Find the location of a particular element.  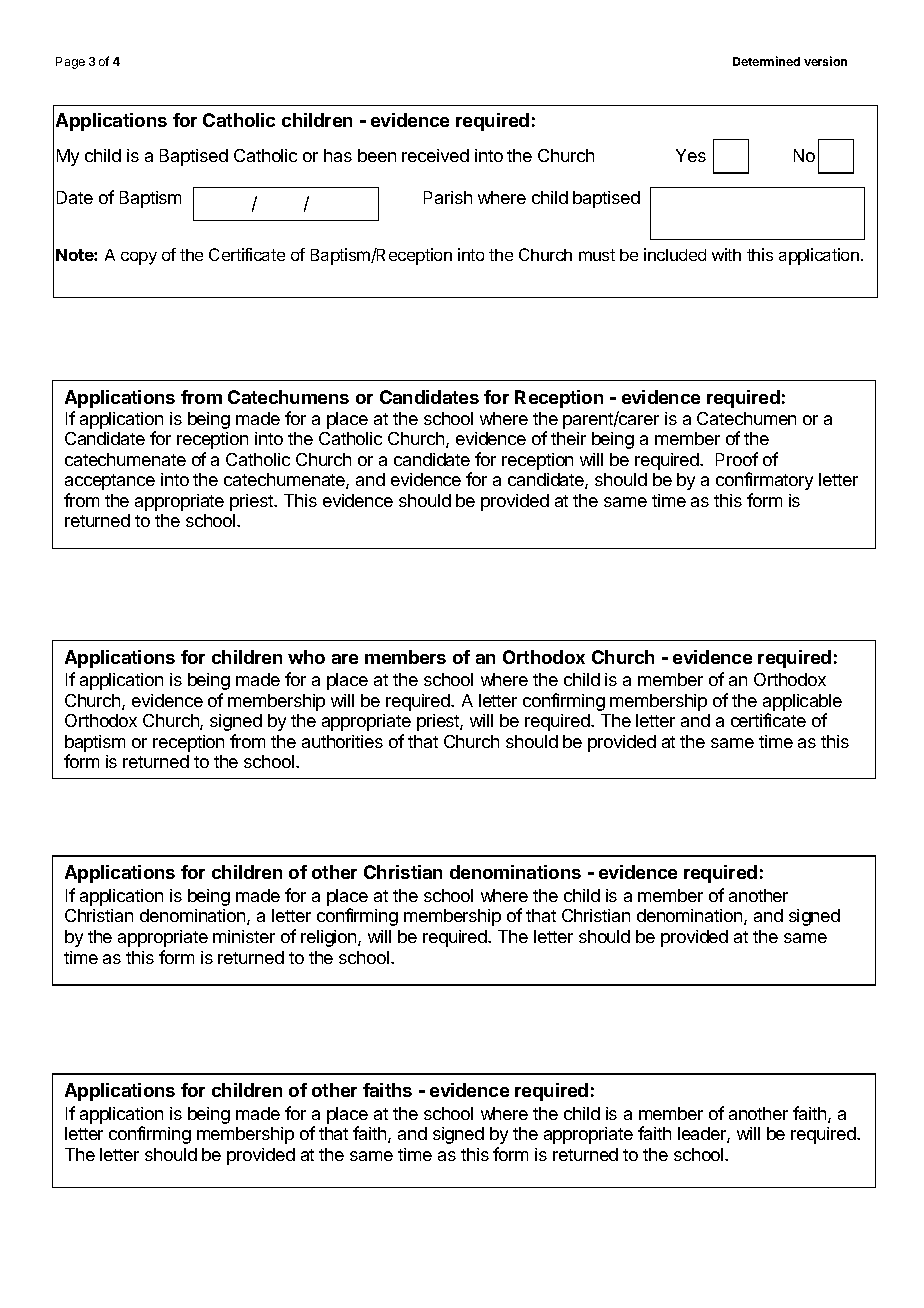

received is located at coordinates (435, 155).
